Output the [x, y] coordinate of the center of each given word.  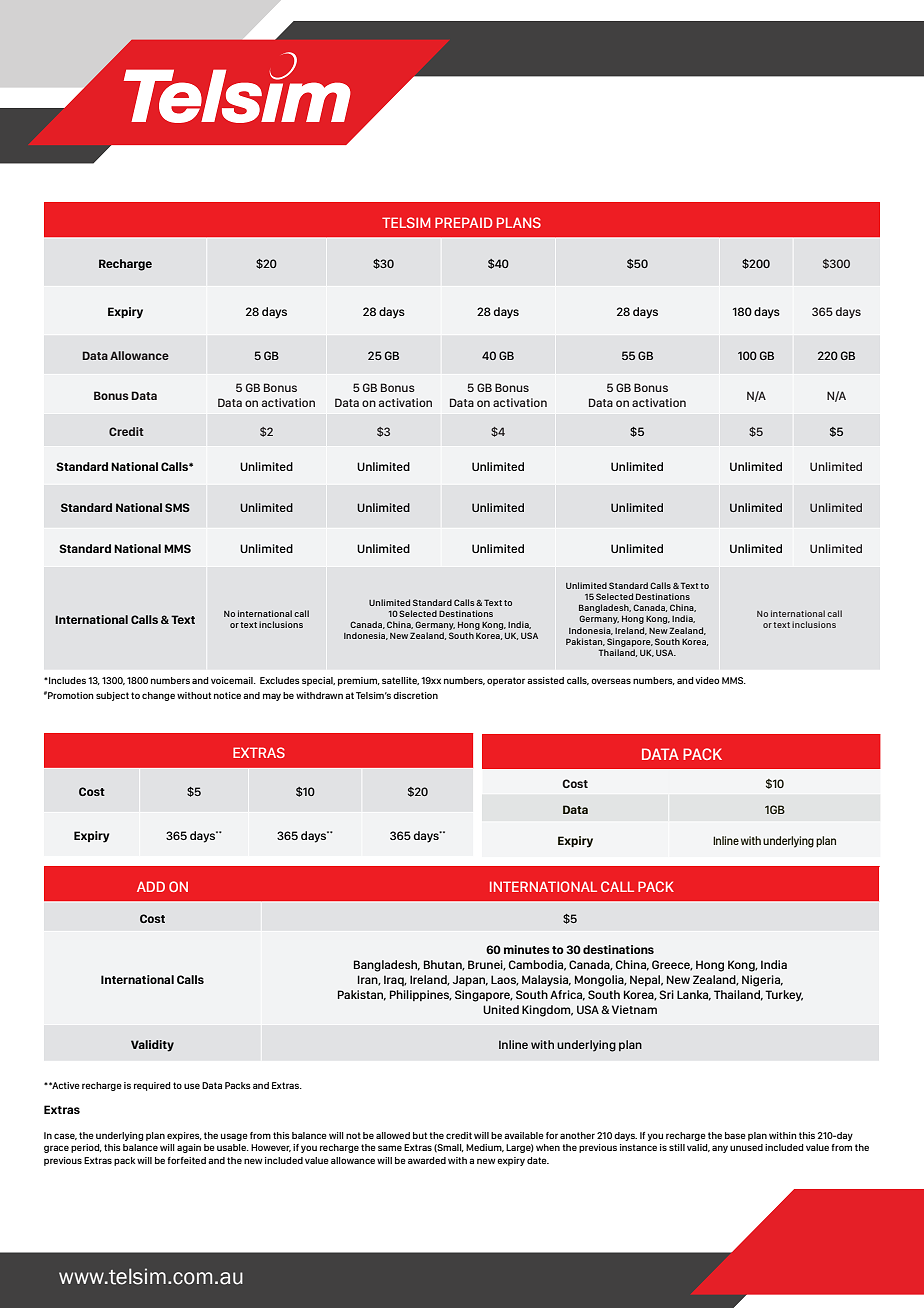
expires [184, 1136]
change [158, 696]
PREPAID [463, 222]
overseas [611, 681]
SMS [177, 507]
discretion [415, 695]
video [707, 680]
